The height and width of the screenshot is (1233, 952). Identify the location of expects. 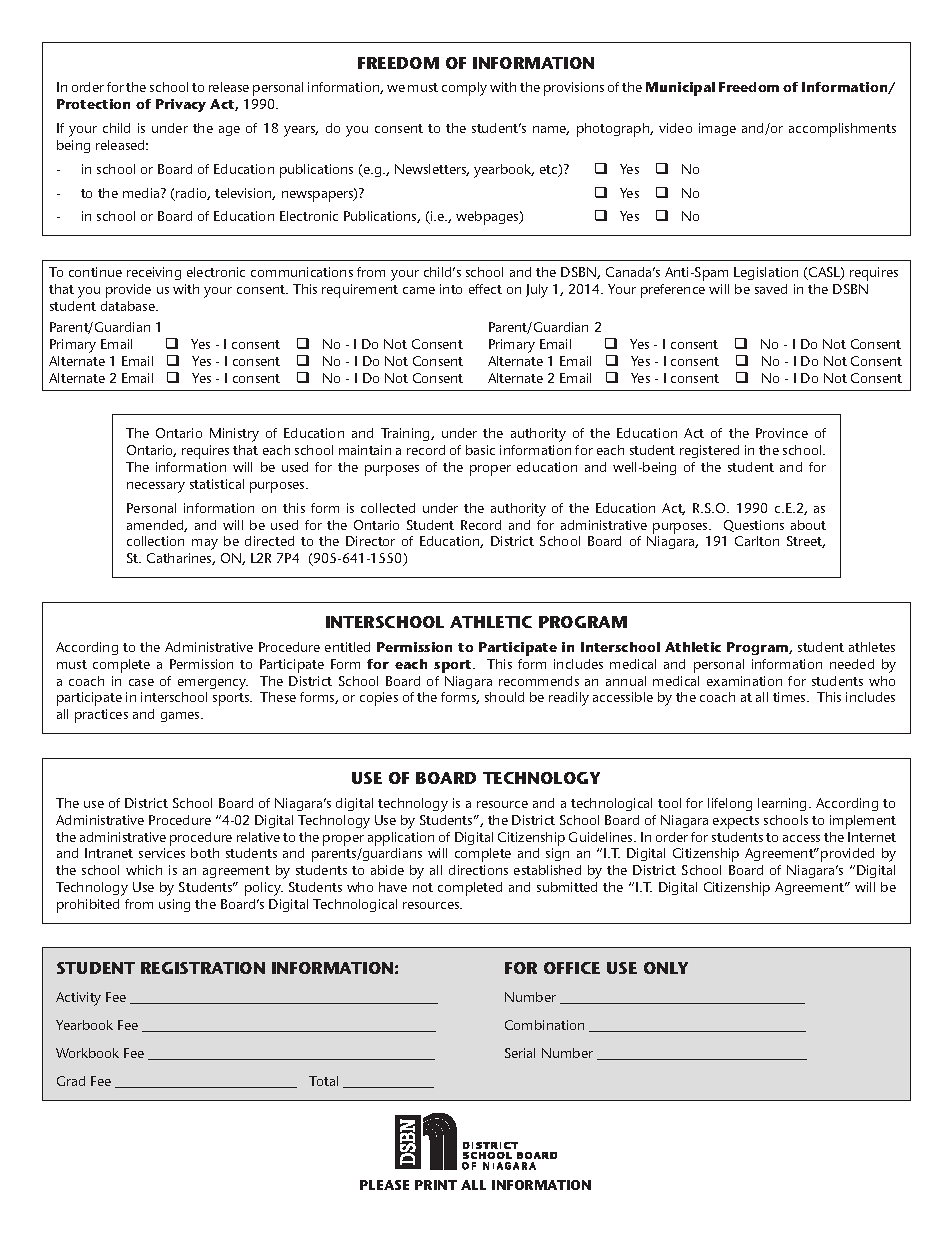
(736, 822).
